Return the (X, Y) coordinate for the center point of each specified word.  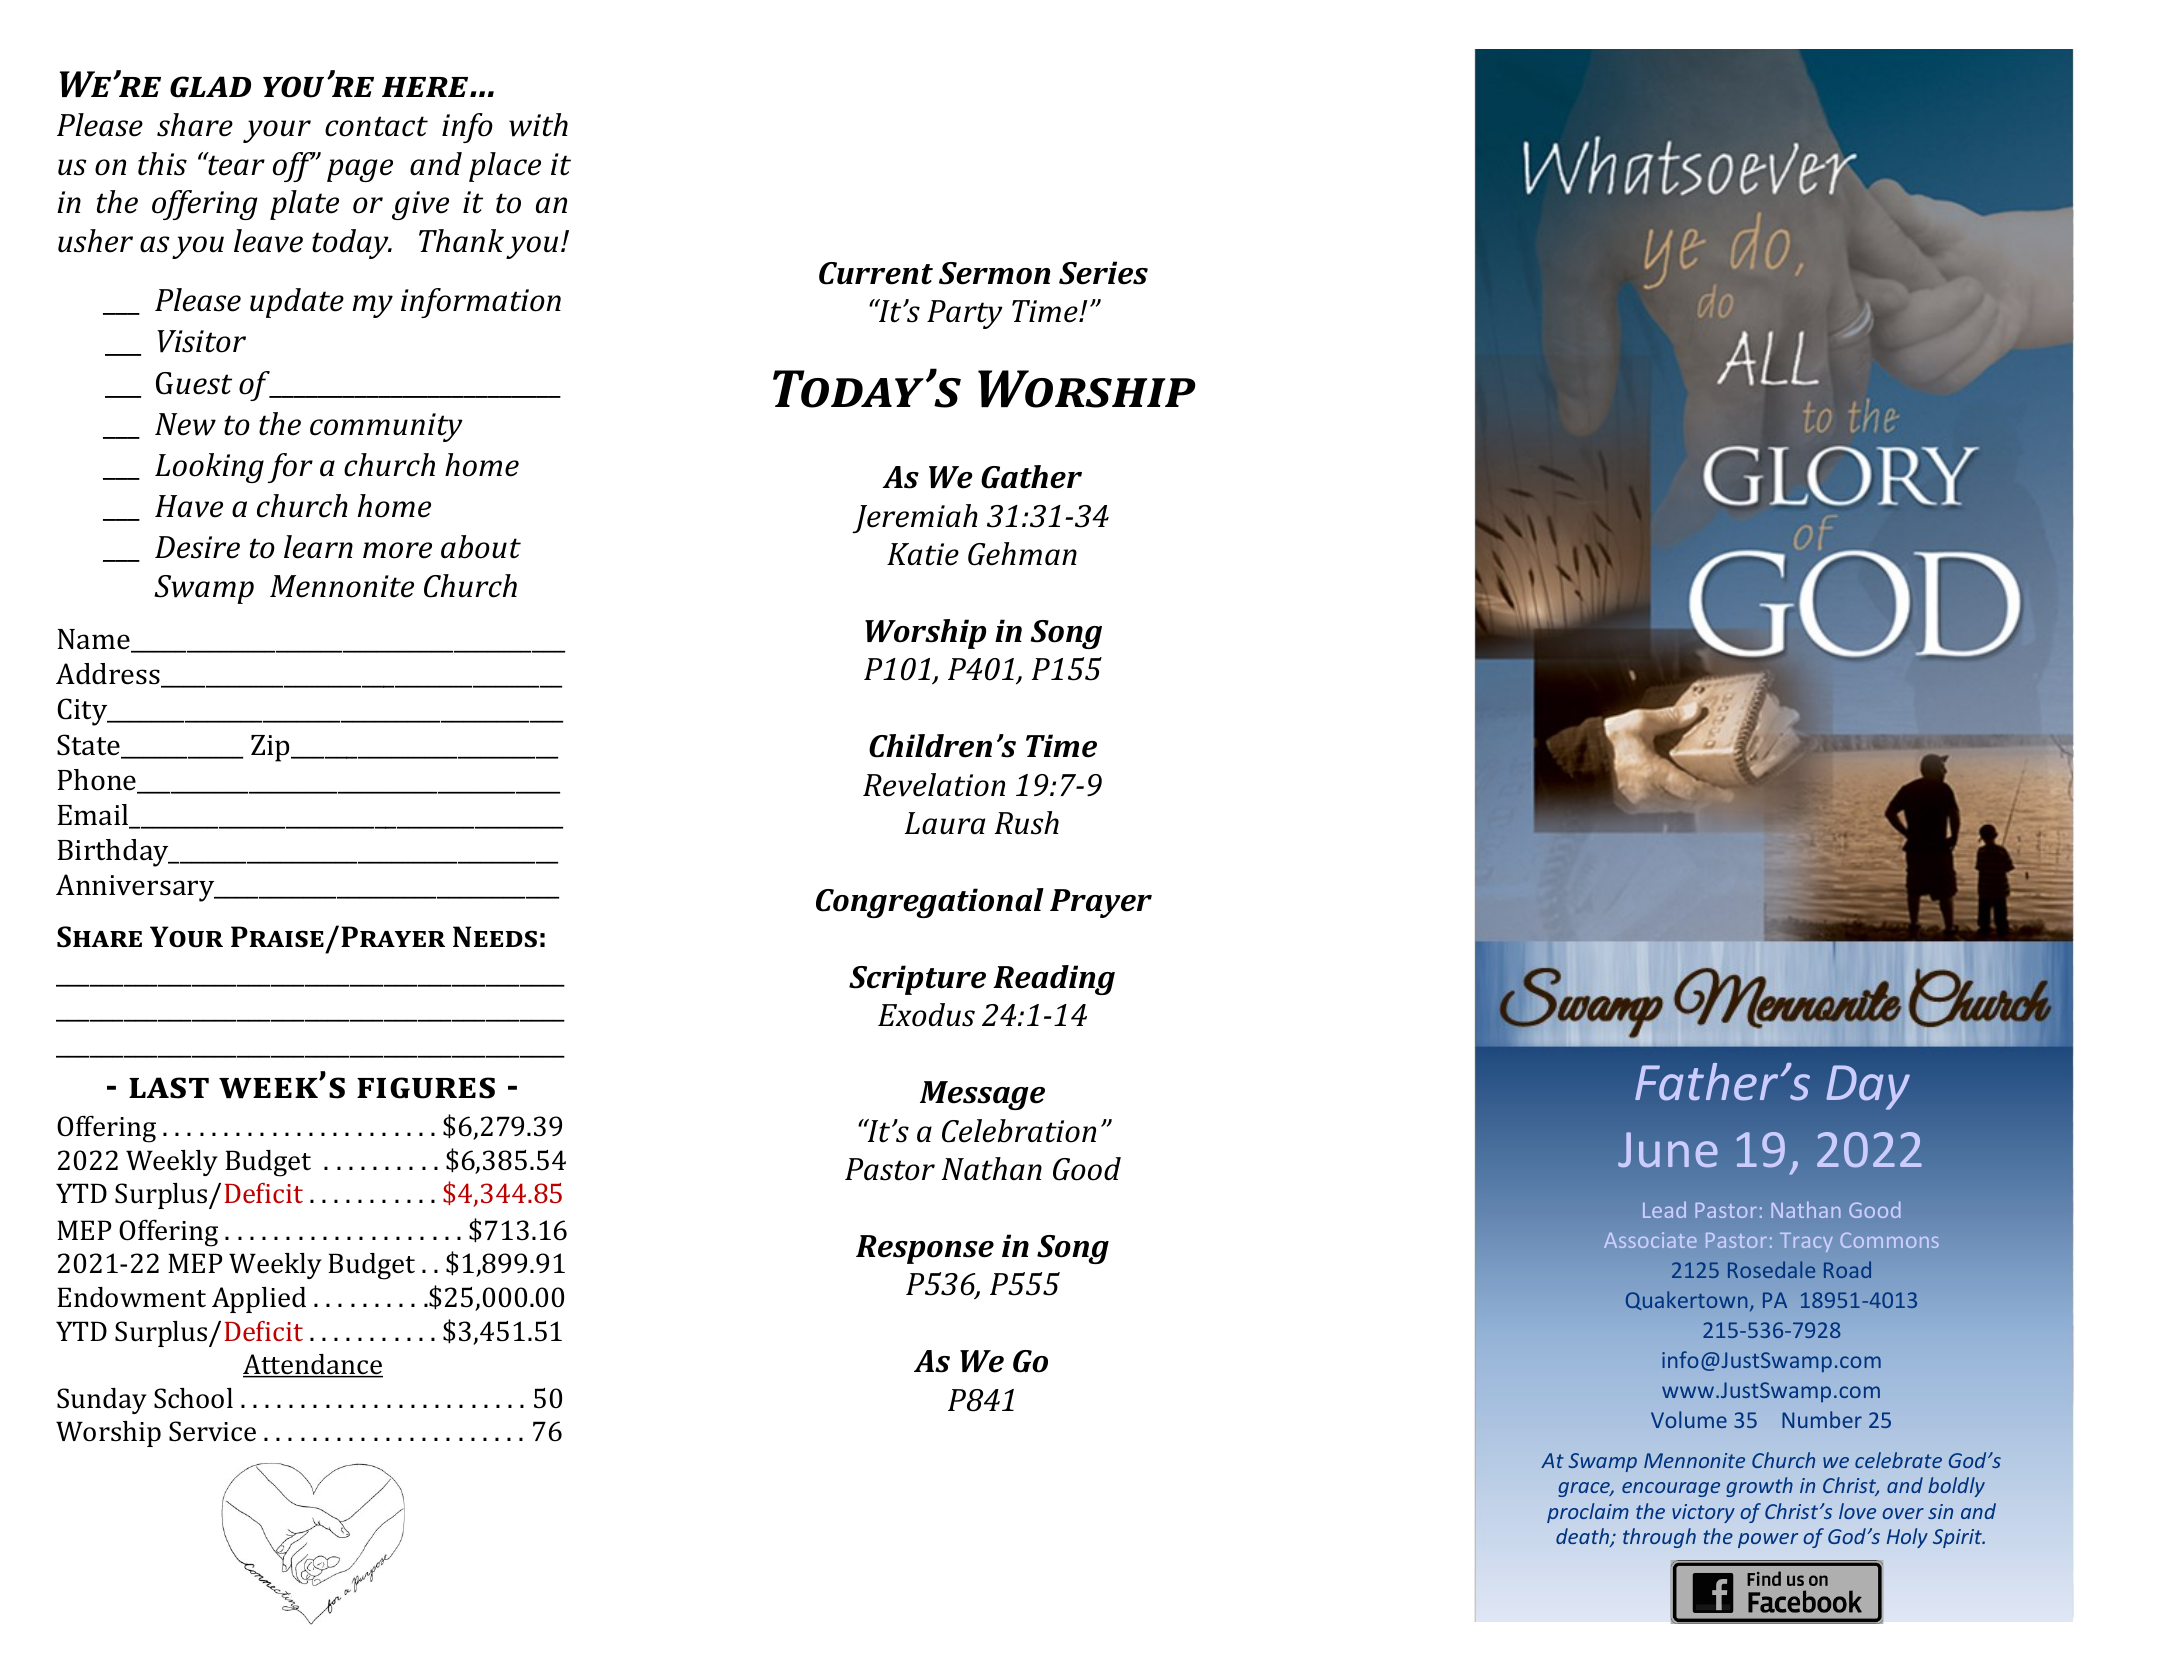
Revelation (934, 785)
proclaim (1588, 1513)
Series (1103, 273)
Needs (495, 937)
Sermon (994, 273)
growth (1759, 1487)
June (1668, 1150)
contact (376, 126)
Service (212, 1431)
